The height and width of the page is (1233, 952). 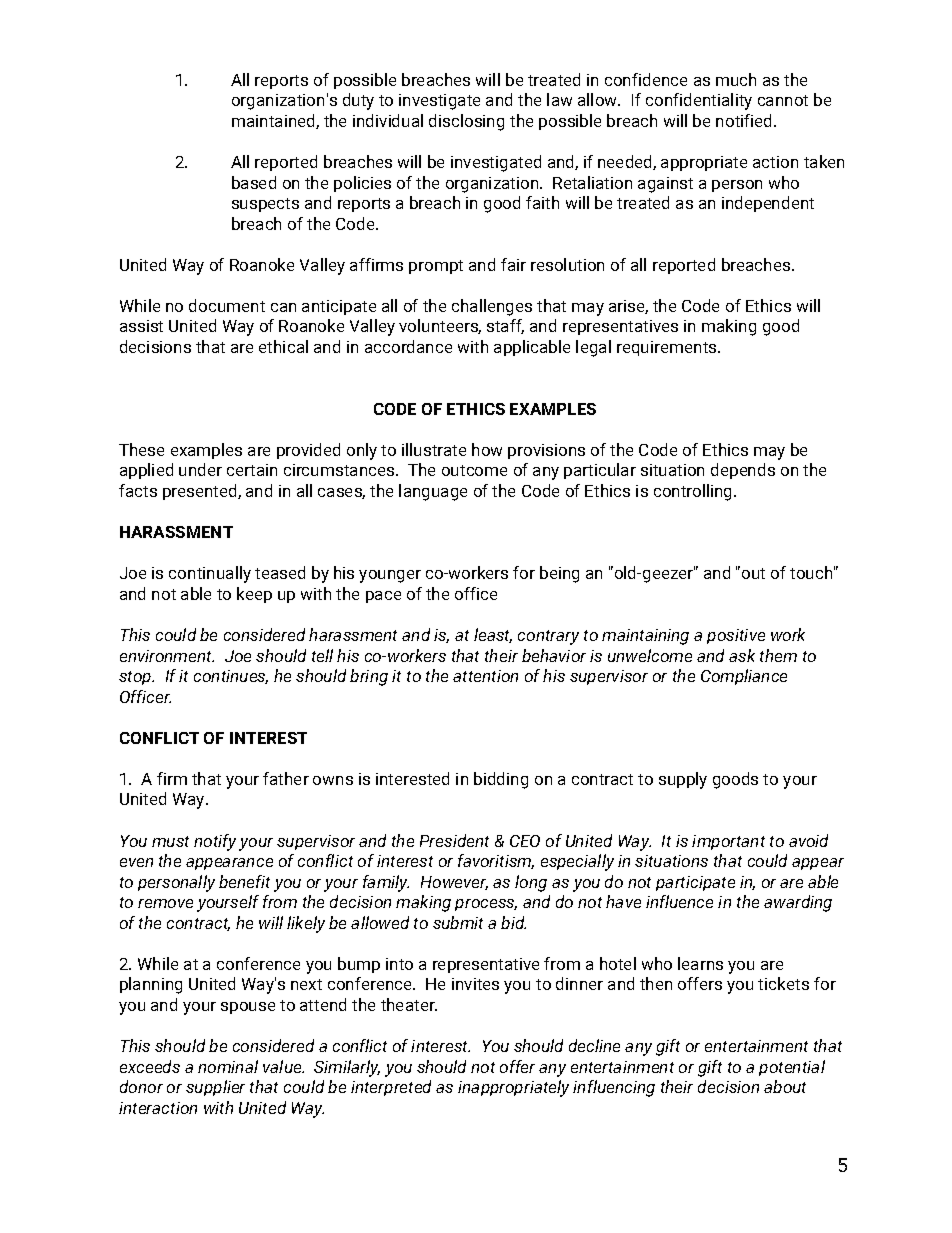 I want to click on depends, so click(x=743, y=471).
